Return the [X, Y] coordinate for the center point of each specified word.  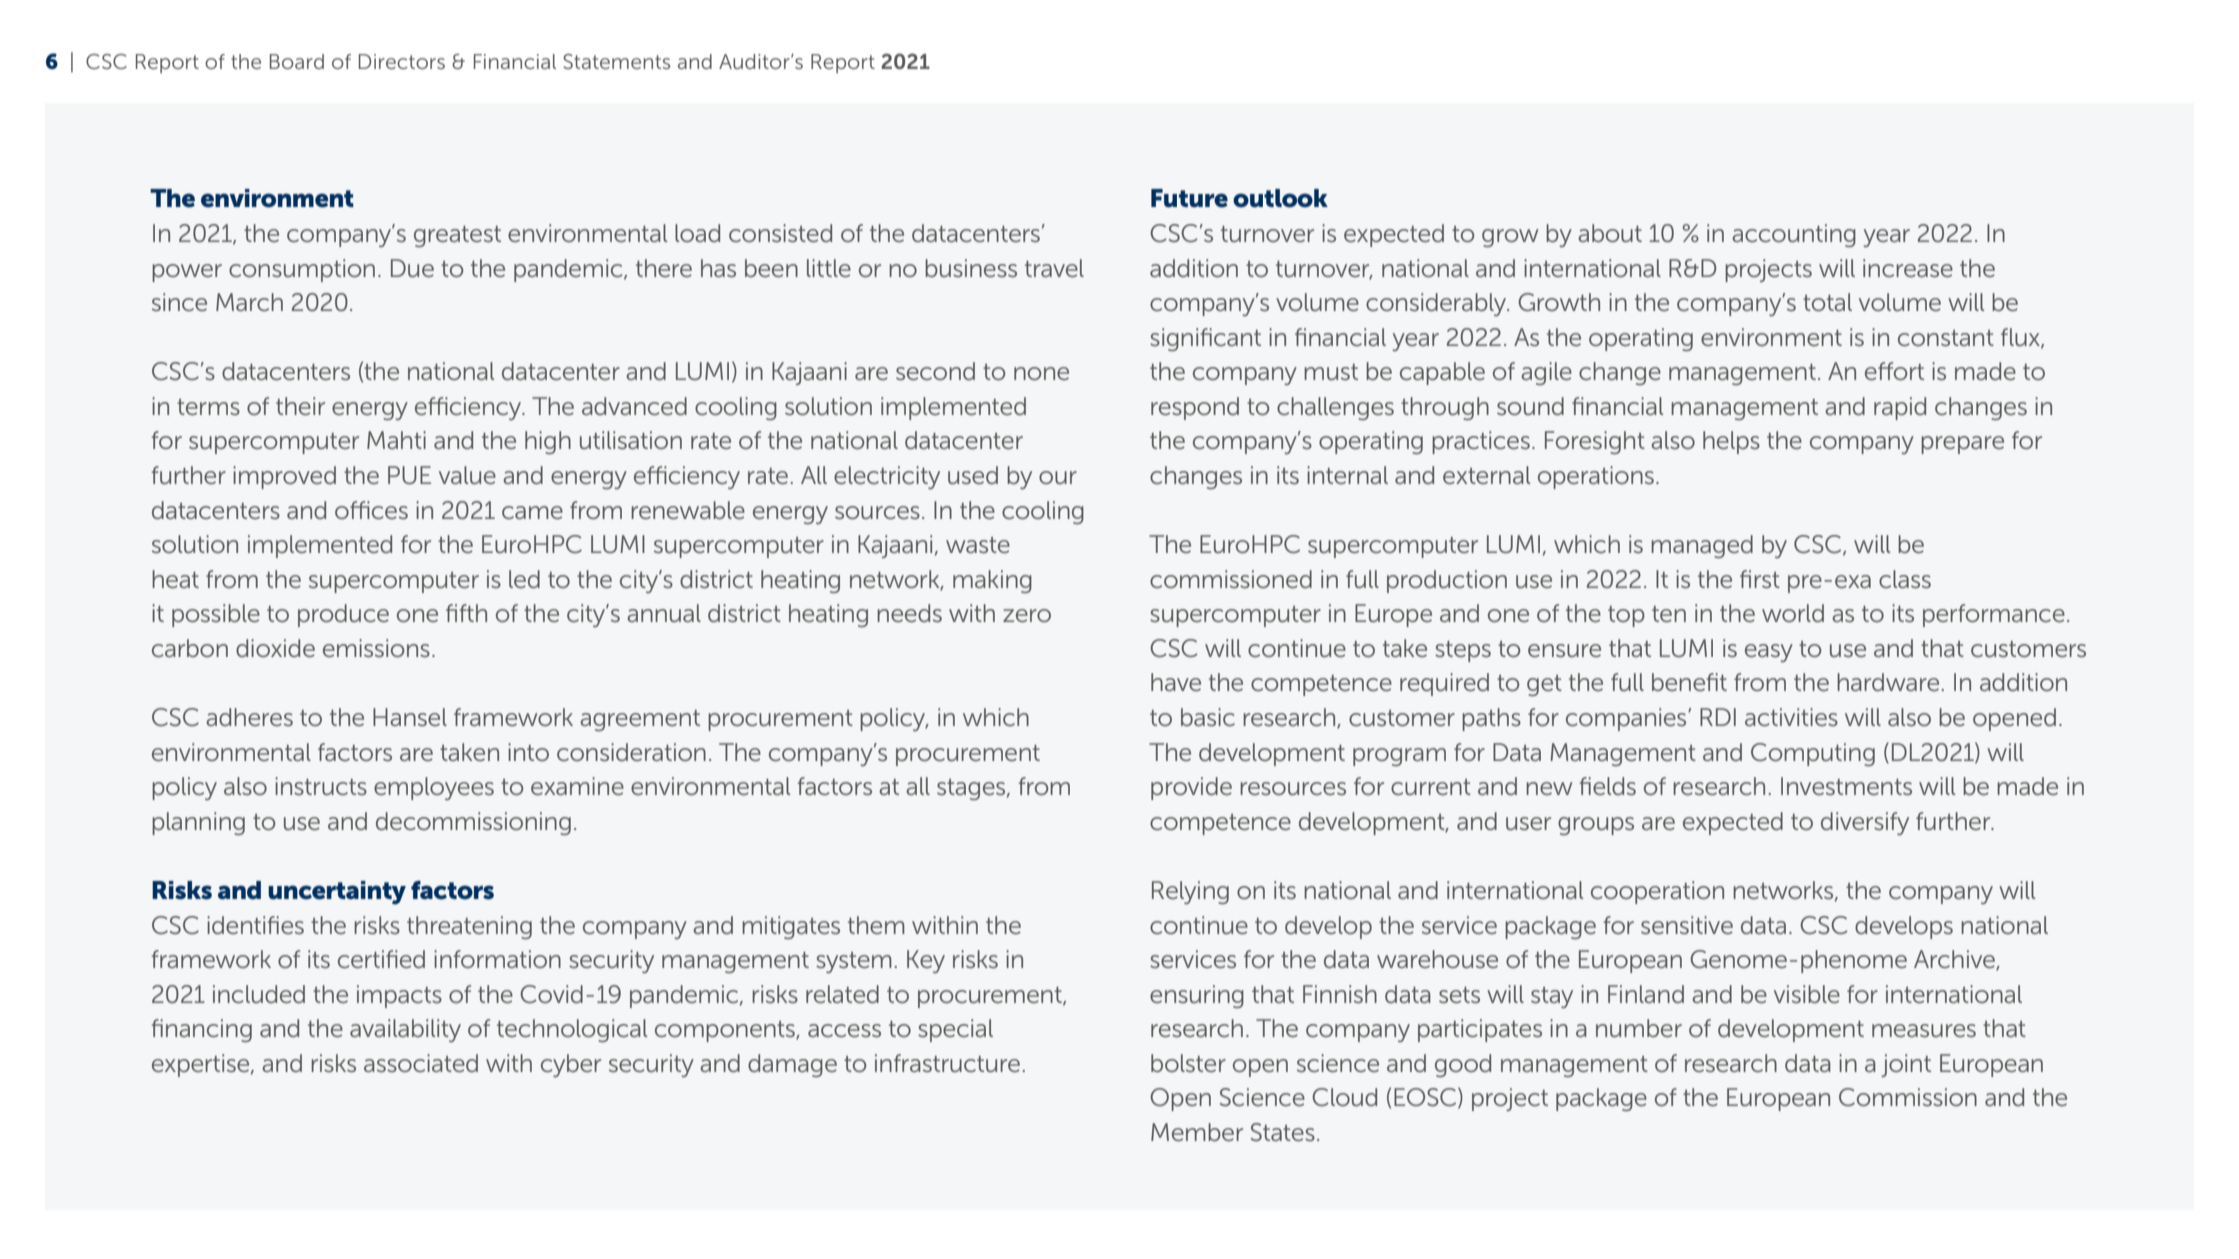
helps [1731, 442]
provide [1191, 788]
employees [434, 788]
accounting [1794, 235]
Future [1189, 198]
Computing [1813, 754]
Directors [402, 61]
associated [421, 1063]
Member [1197, 1132]
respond [1195, 408]
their [300, 406]
